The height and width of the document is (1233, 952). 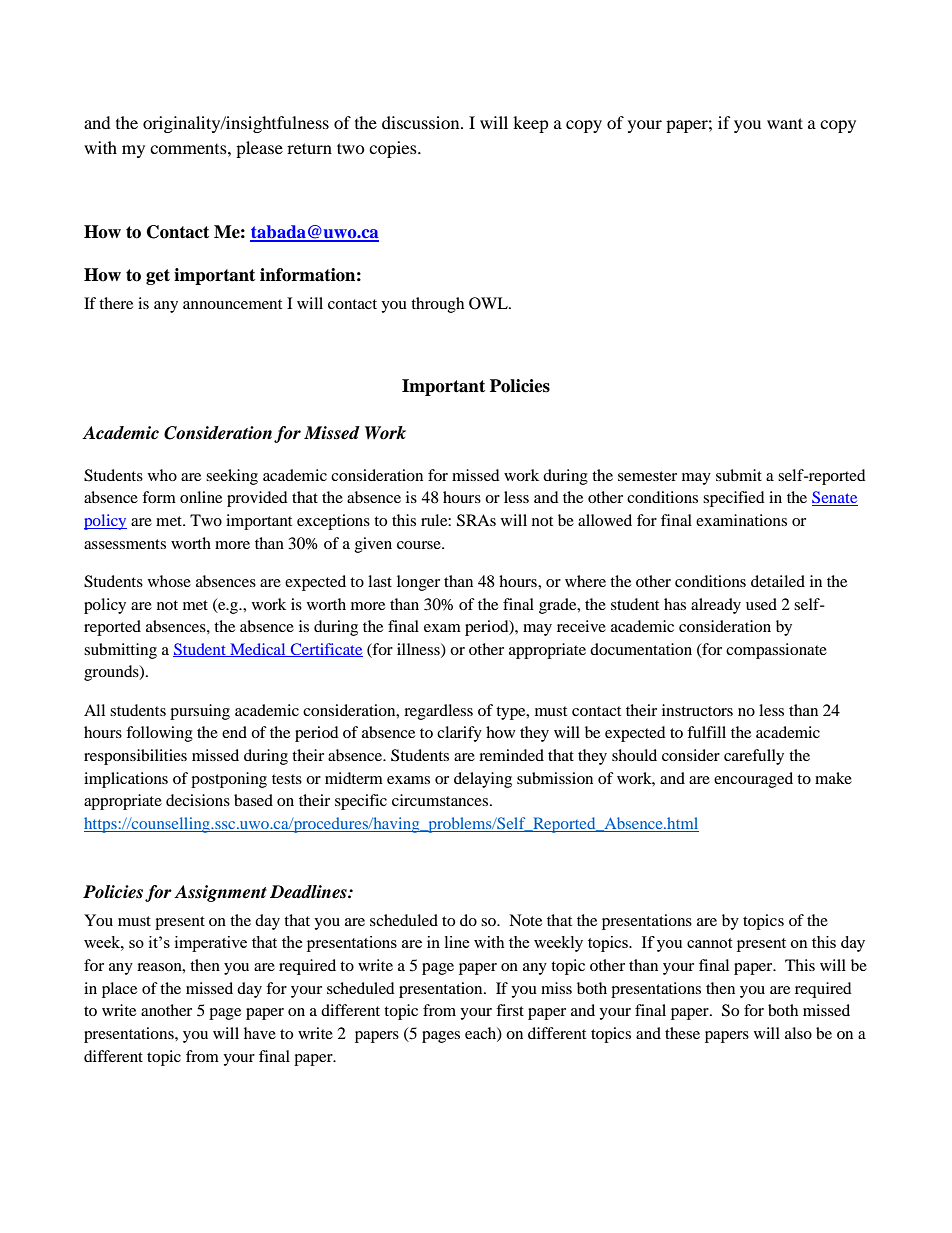 What do you see at coordinates (260, 1033) in the document?
I see `have` at bounding box center [260, 1033].
